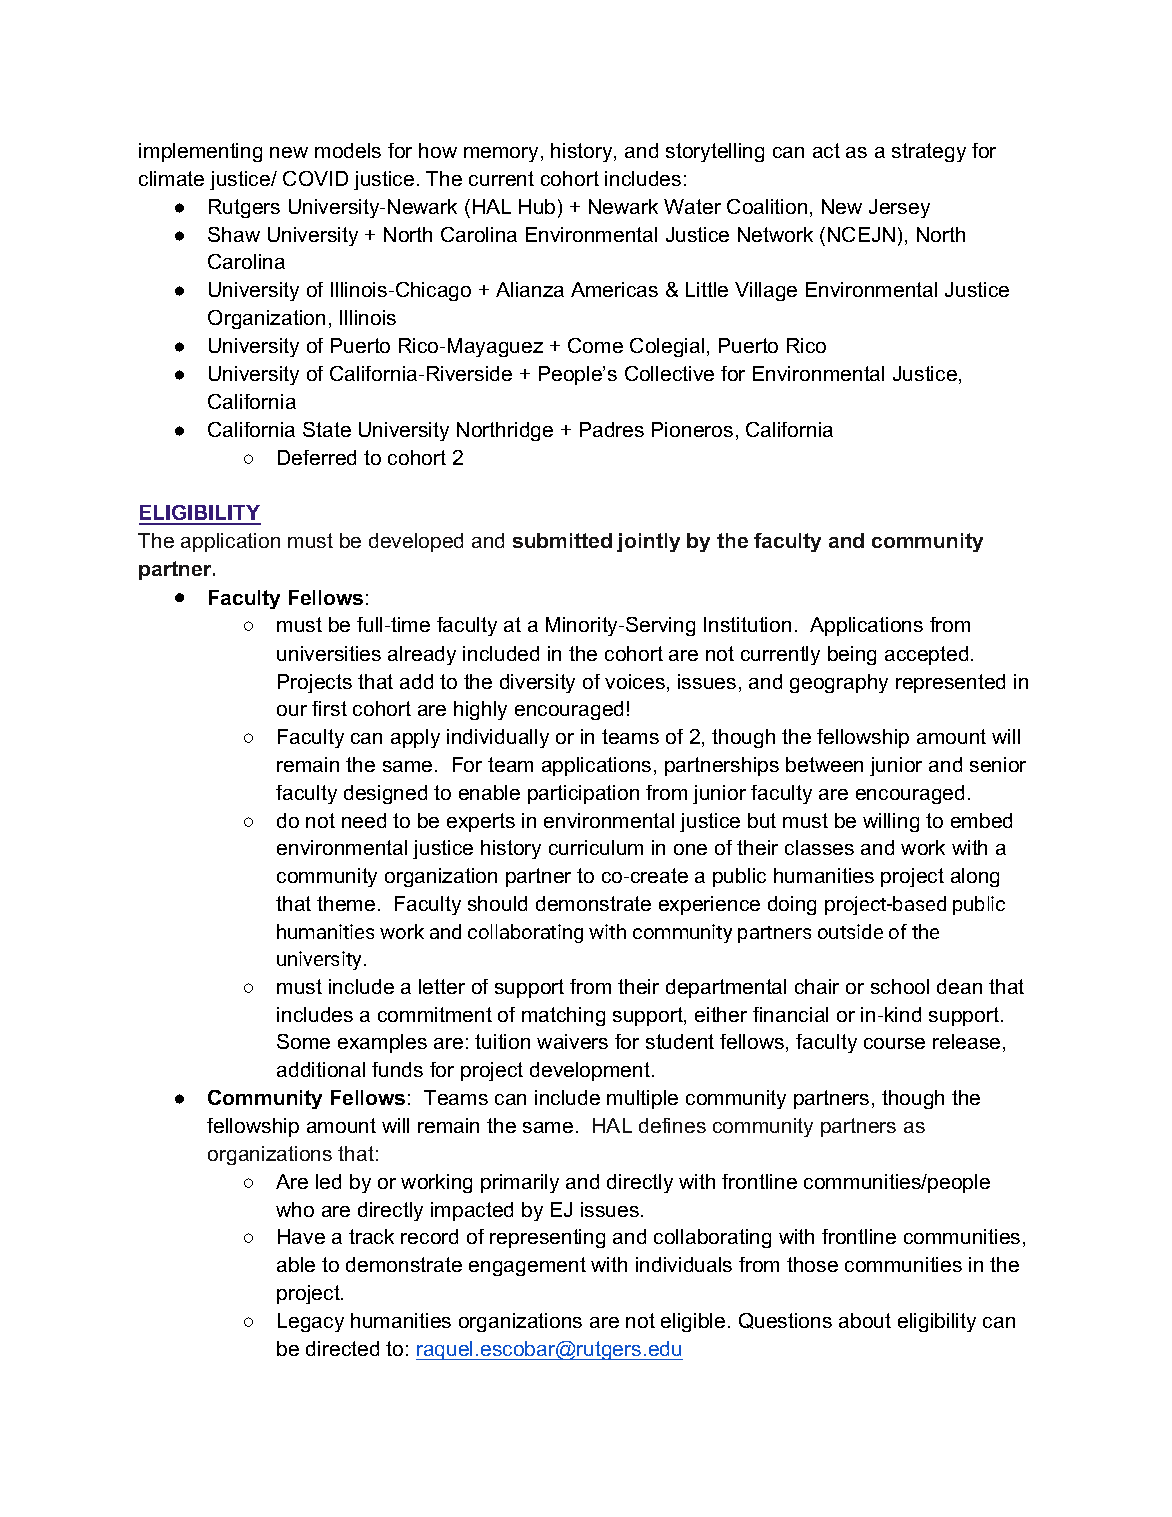 The height and width of the page is (1517, 1172). I want to click on engagement, so click(527, 1266).
